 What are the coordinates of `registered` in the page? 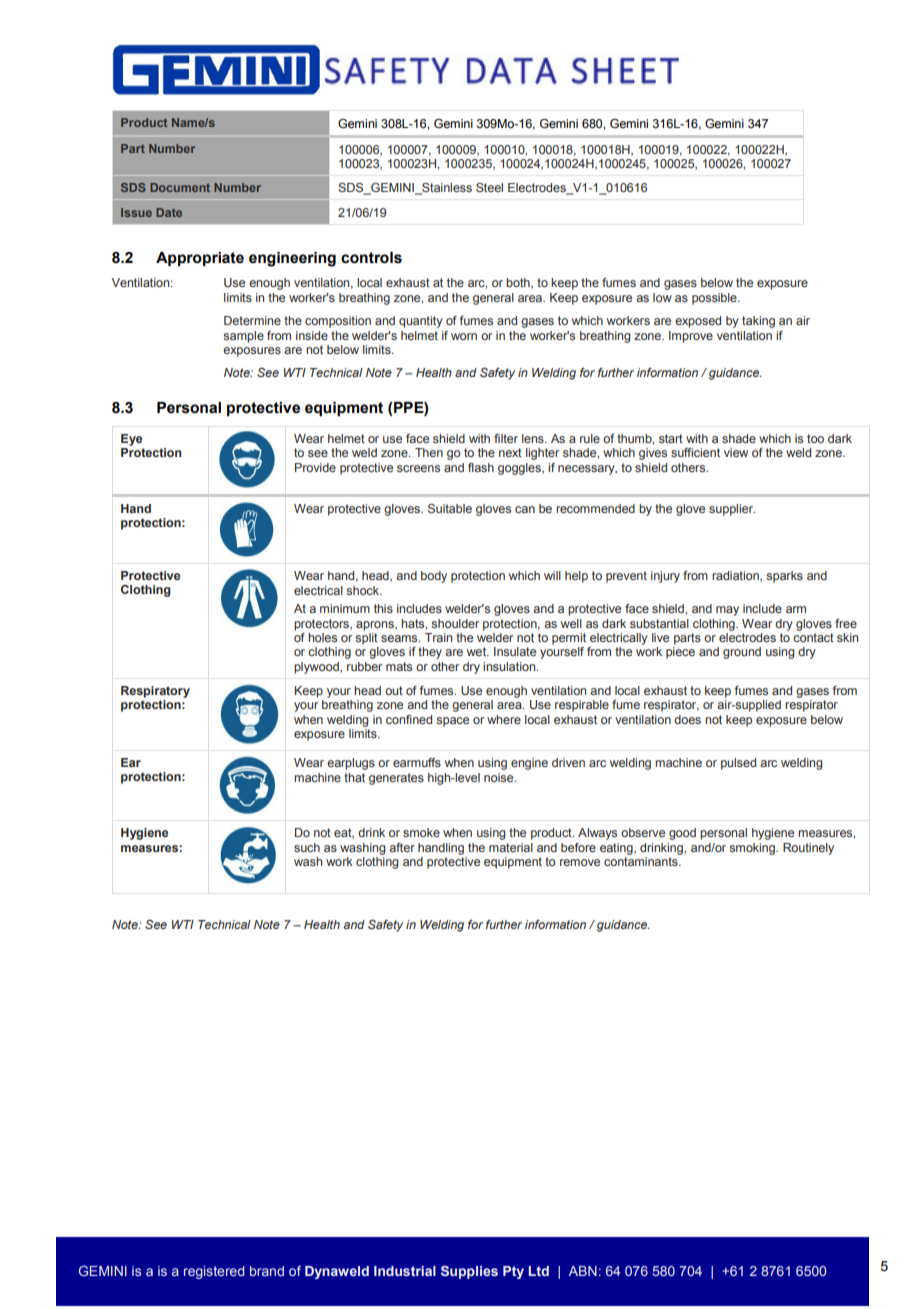 It's located at (214, 1272).
